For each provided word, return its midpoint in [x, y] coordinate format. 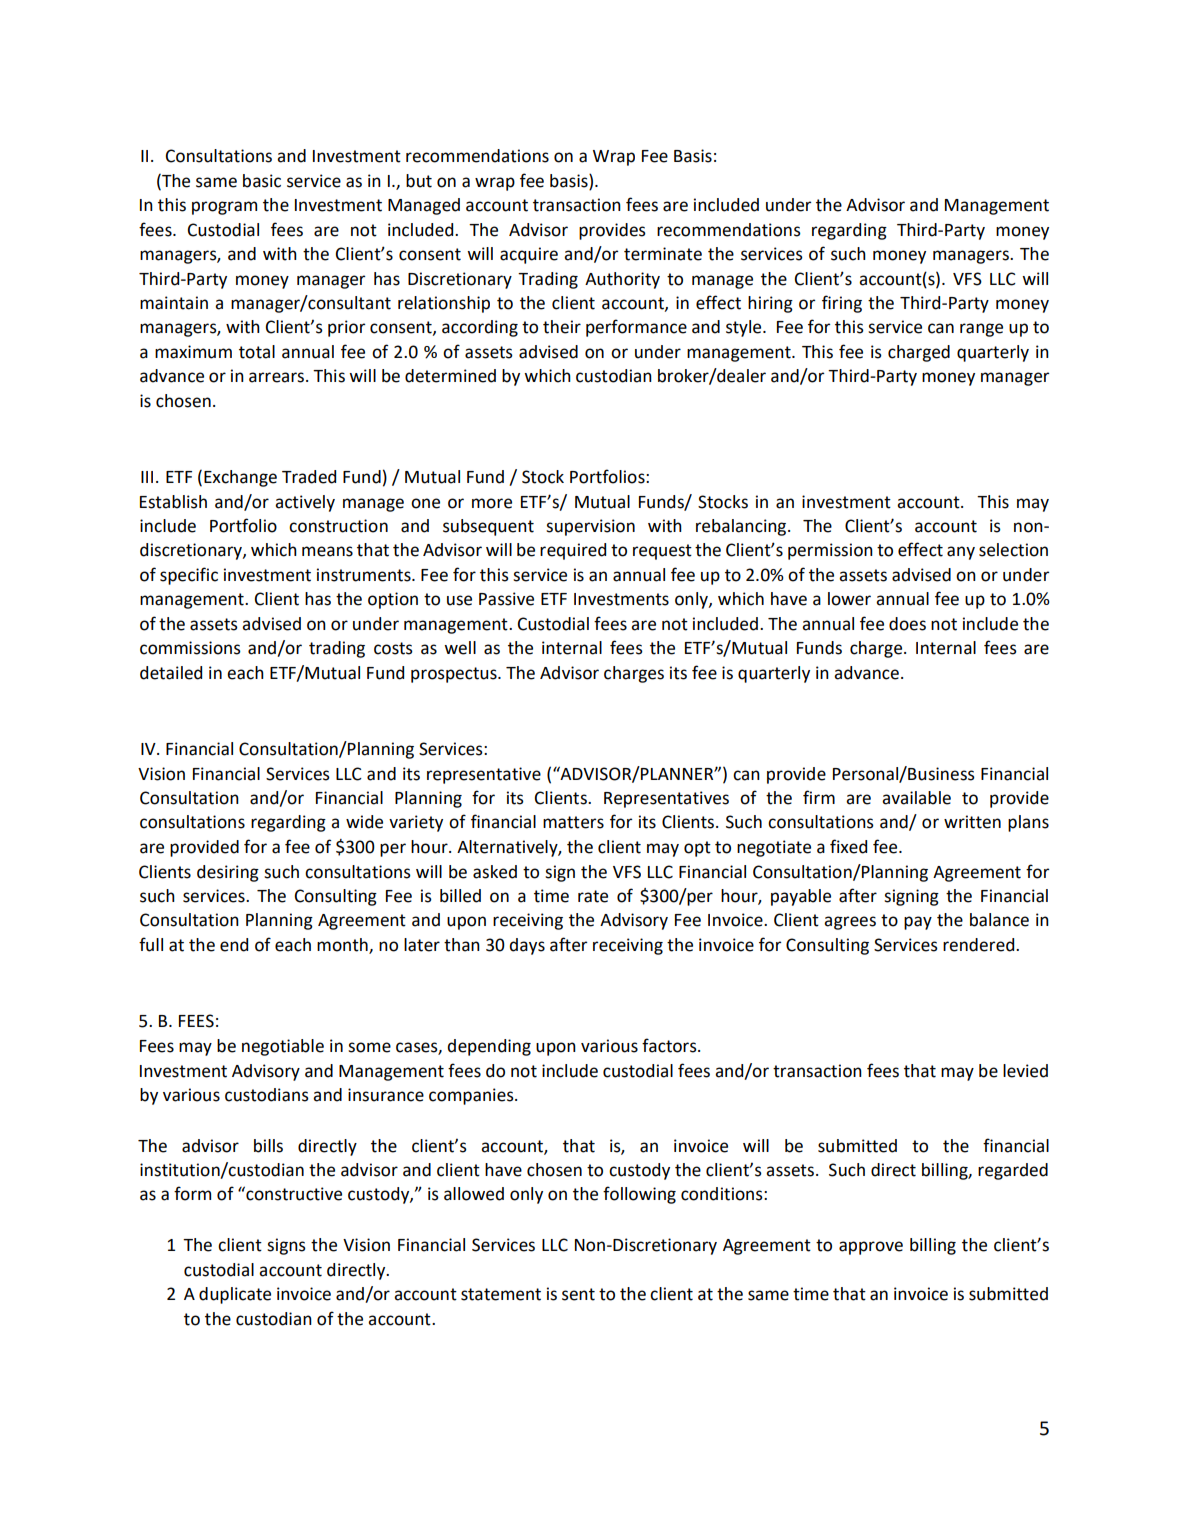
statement [501, 1294]
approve [871, 1248]
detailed [171, 673]
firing [842, 304]
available [916, 798]
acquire [529, 255]
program [224, 208]
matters [573, 822]
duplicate [235, 1295]
